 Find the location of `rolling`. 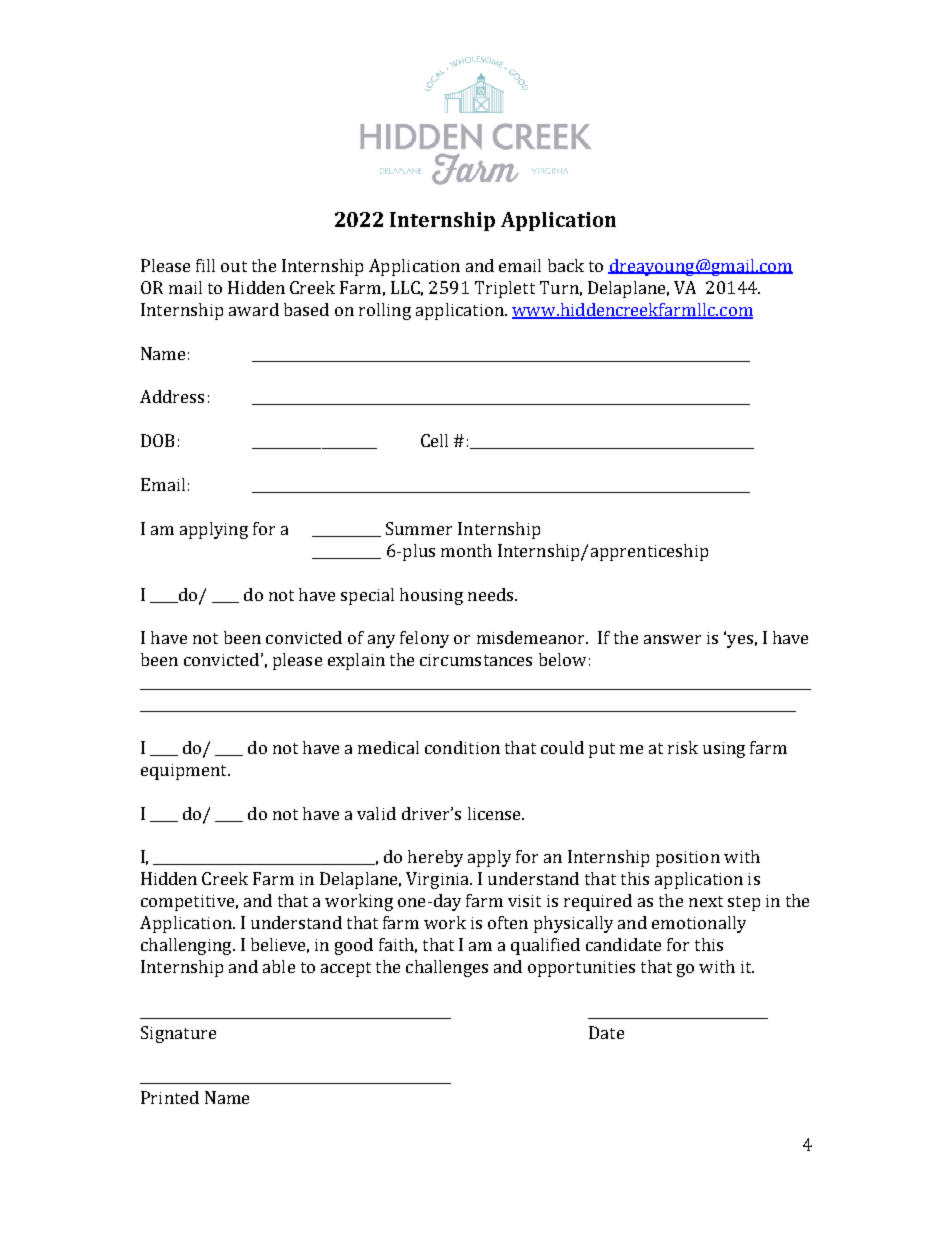

rolling is located at coordinates (385, 311).
